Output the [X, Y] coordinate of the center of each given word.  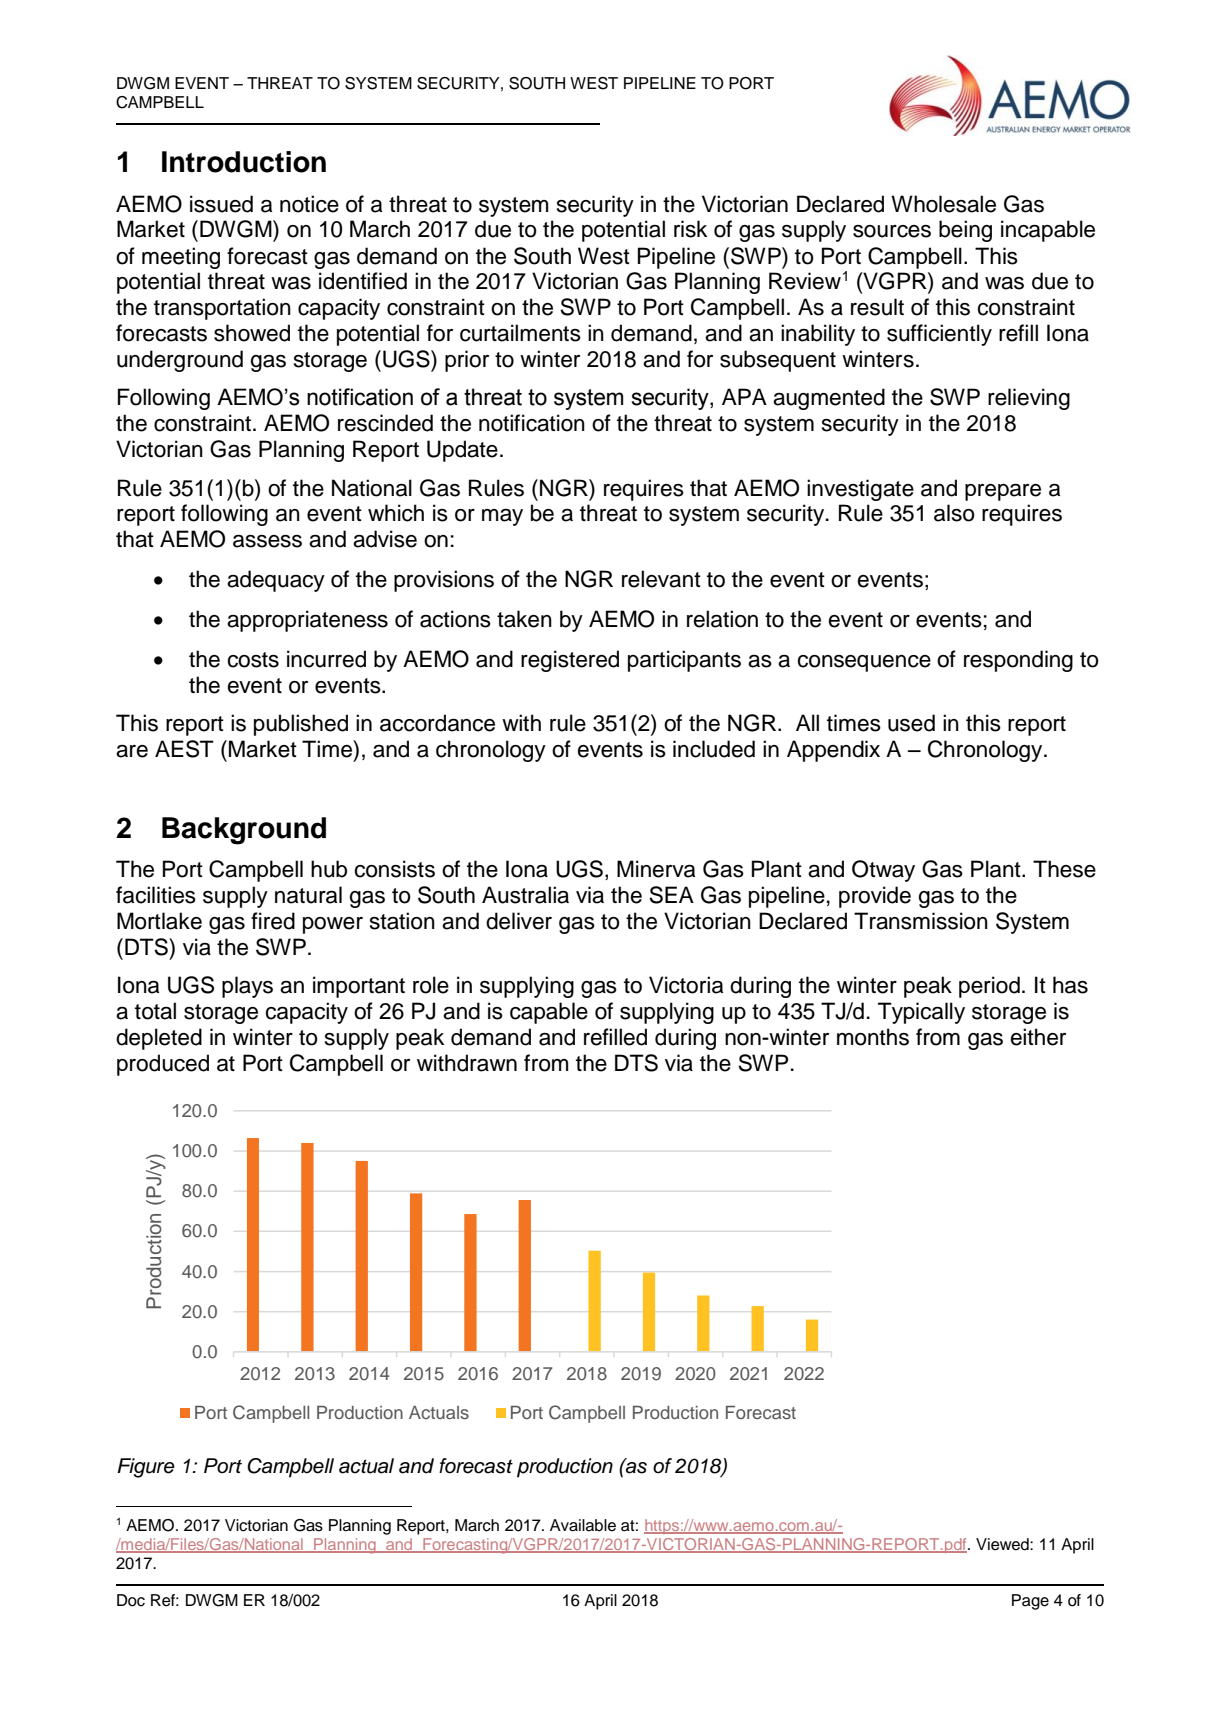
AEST [184, 749]
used [911, 723]
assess [267, 541]
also [954, 513]
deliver [519, 921]
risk [690, 229]
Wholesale [943, 204]
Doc [131, 1600]
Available [583, 1525]
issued [221, 204]
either [1038, 1037]
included [714, 749]
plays [247, 987]
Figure [146, 1468]
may [502, 517]
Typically [921, 1013]
